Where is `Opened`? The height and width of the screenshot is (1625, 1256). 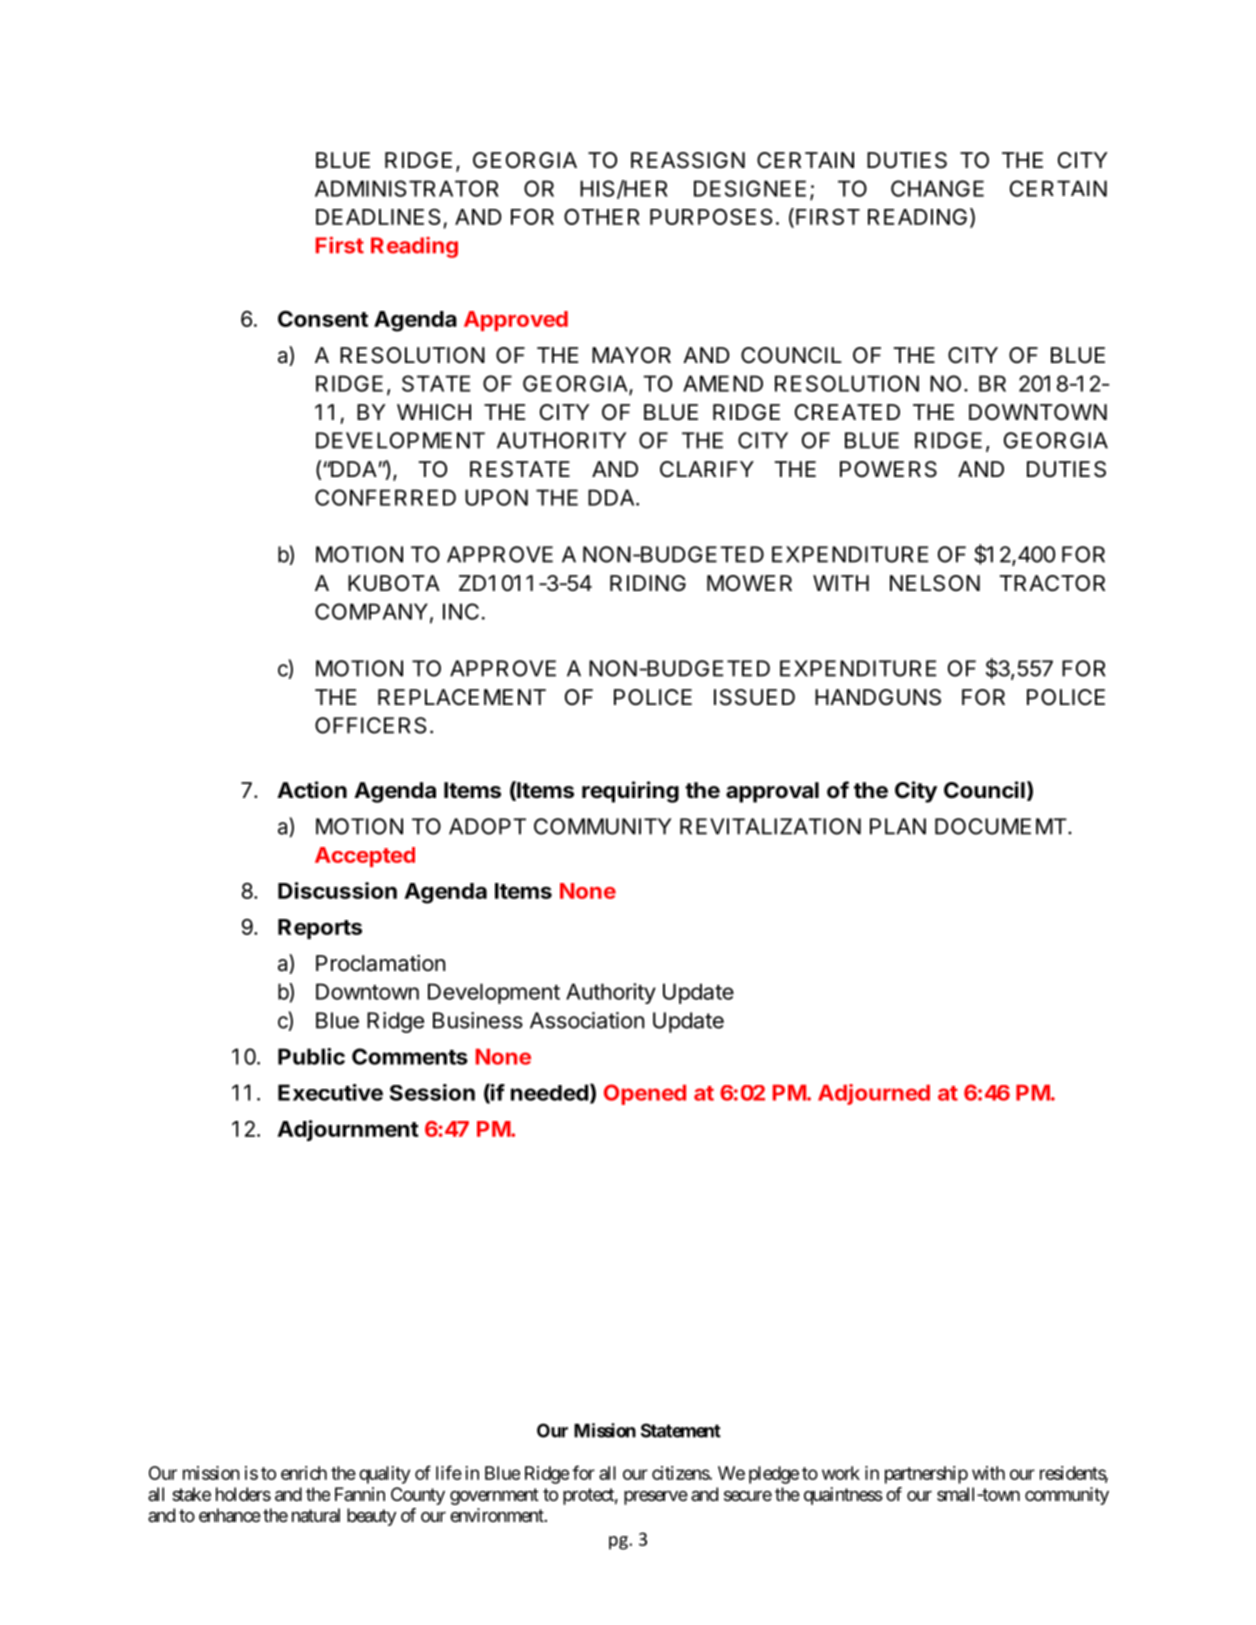 Opened is located at coordinates (645, 1094).
